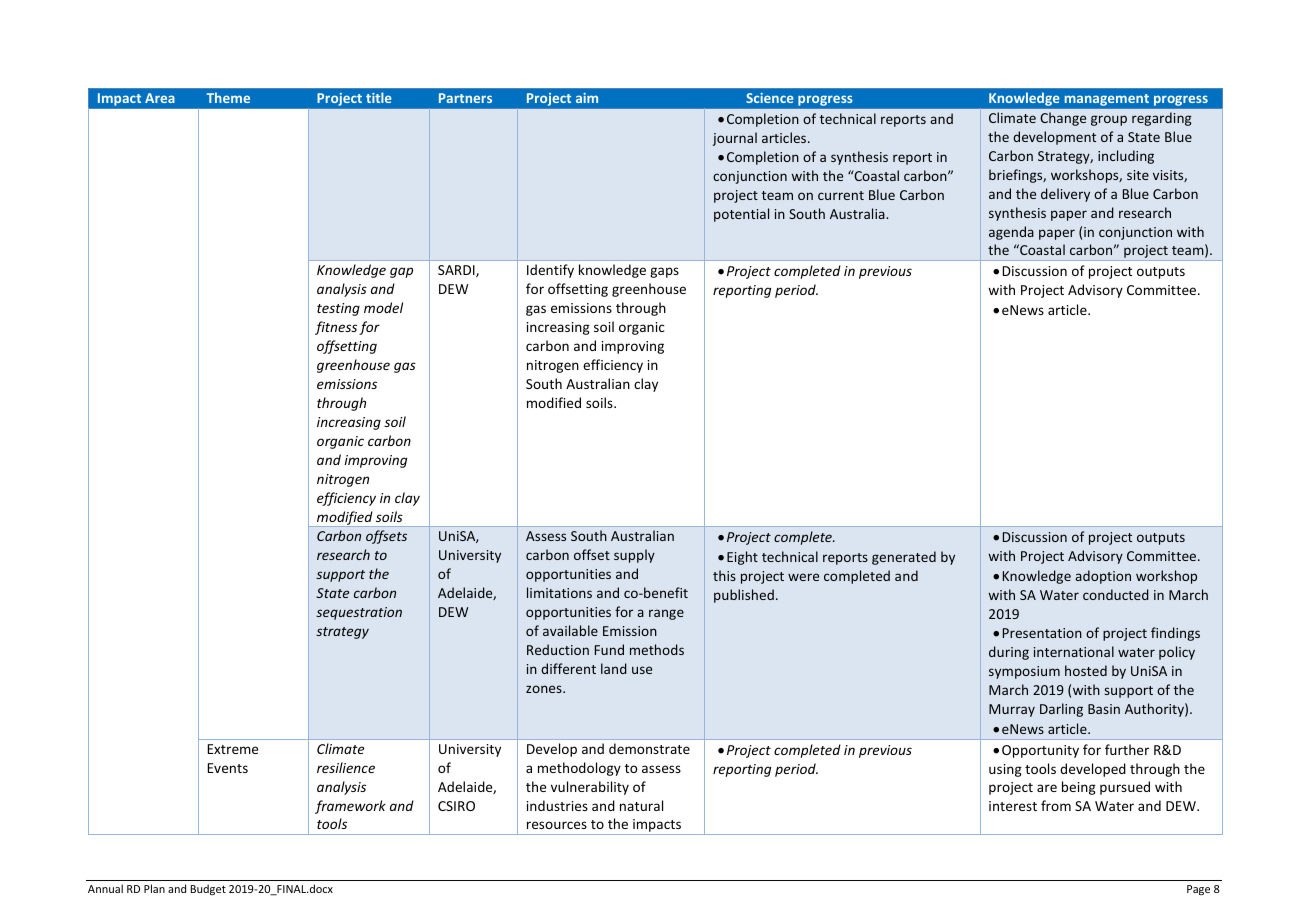 This page has width=1308, height=924. I want to click on Change, so click(1063, 119).
